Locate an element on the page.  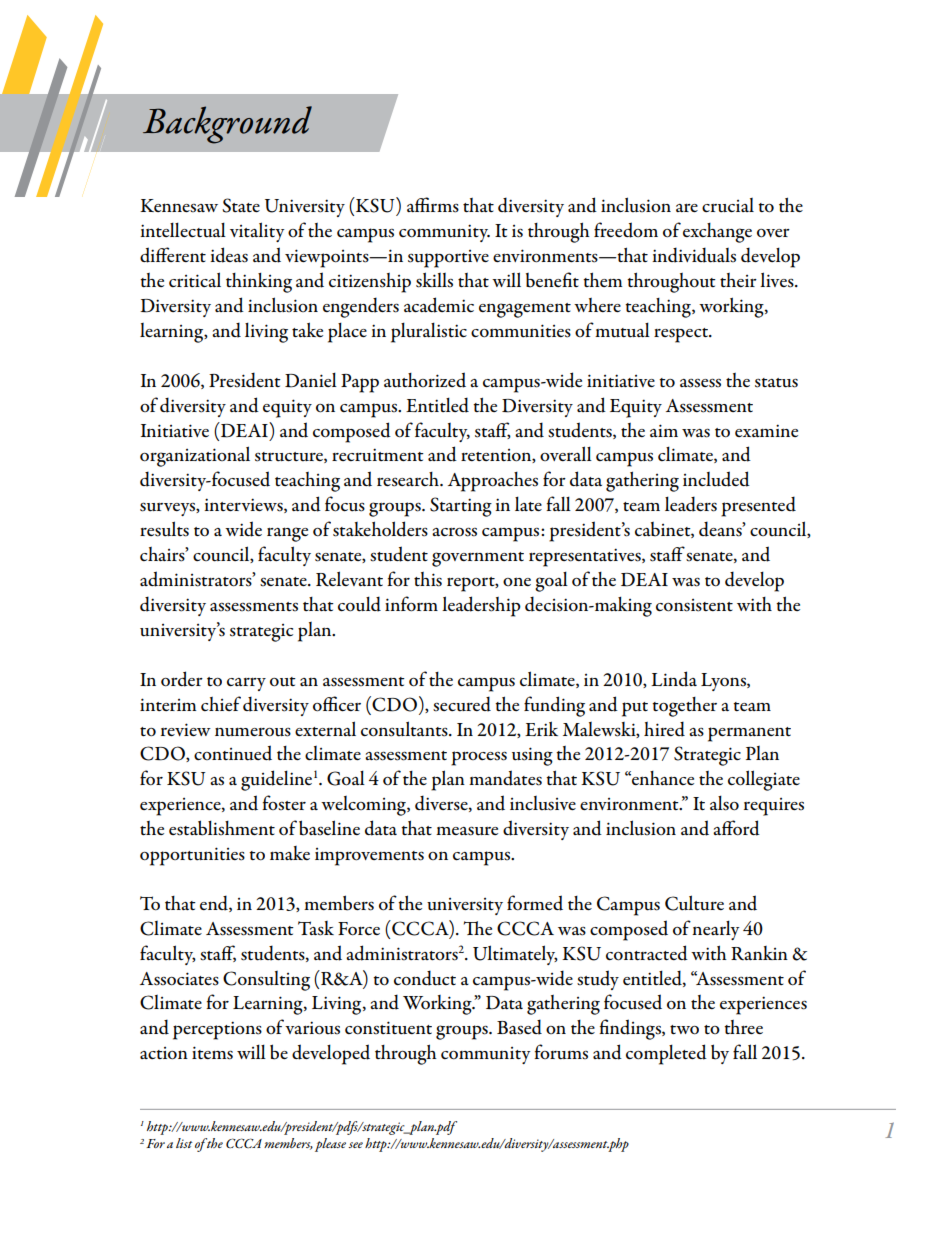
items is located at coordinates (212, 1053).
